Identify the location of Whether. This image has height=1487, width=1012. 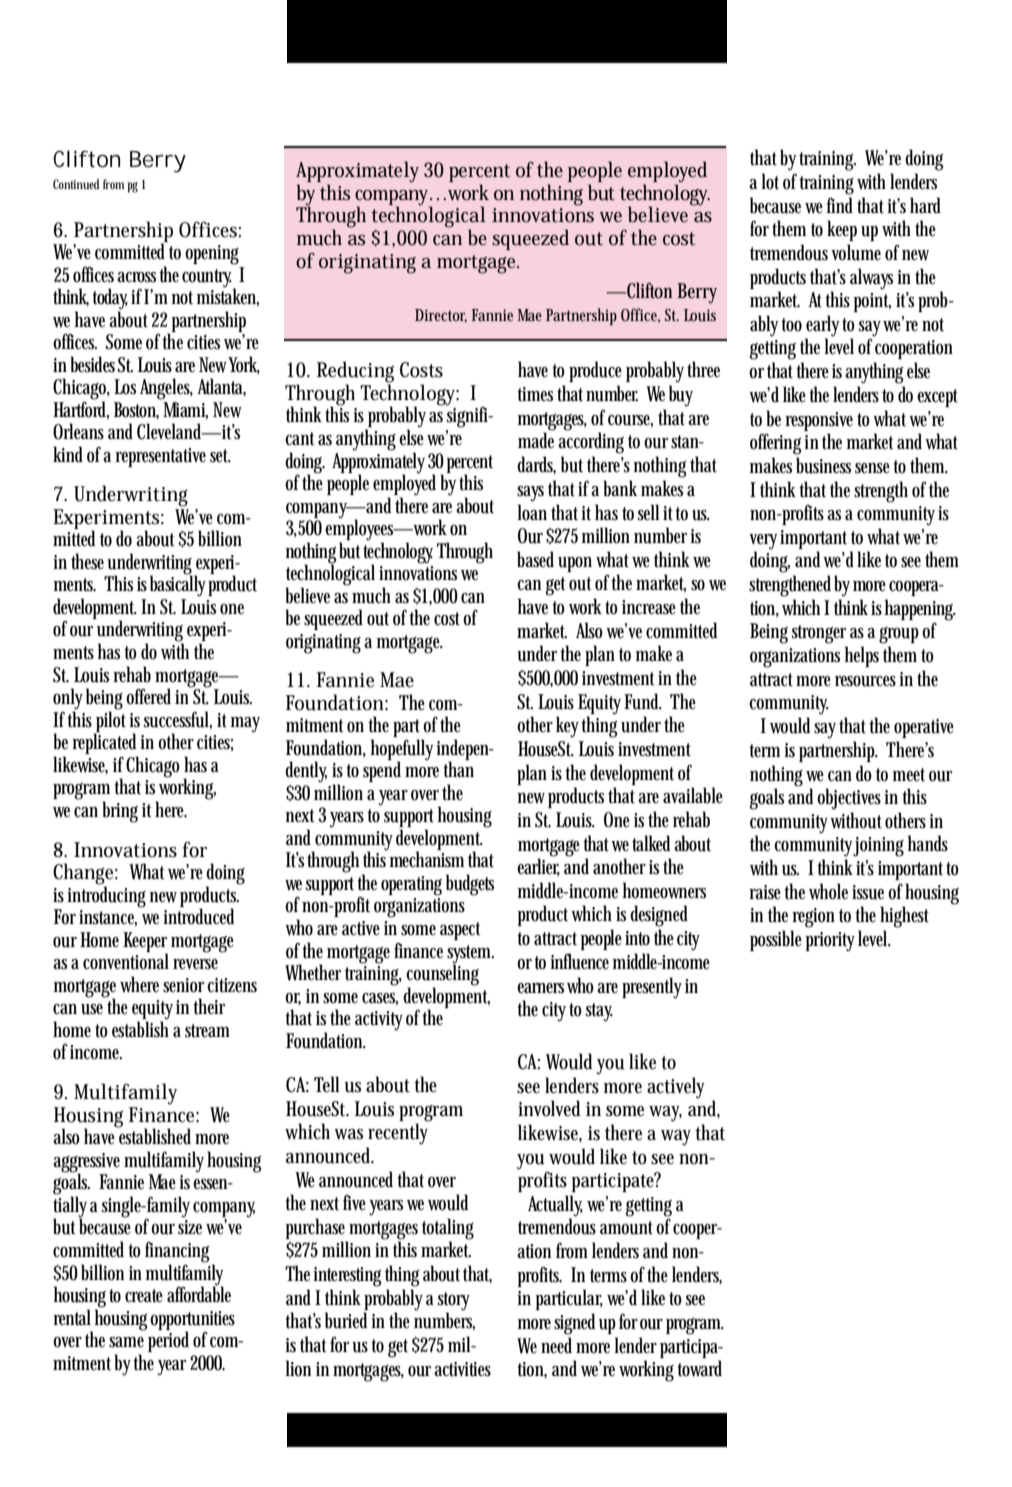
(313, 972).
